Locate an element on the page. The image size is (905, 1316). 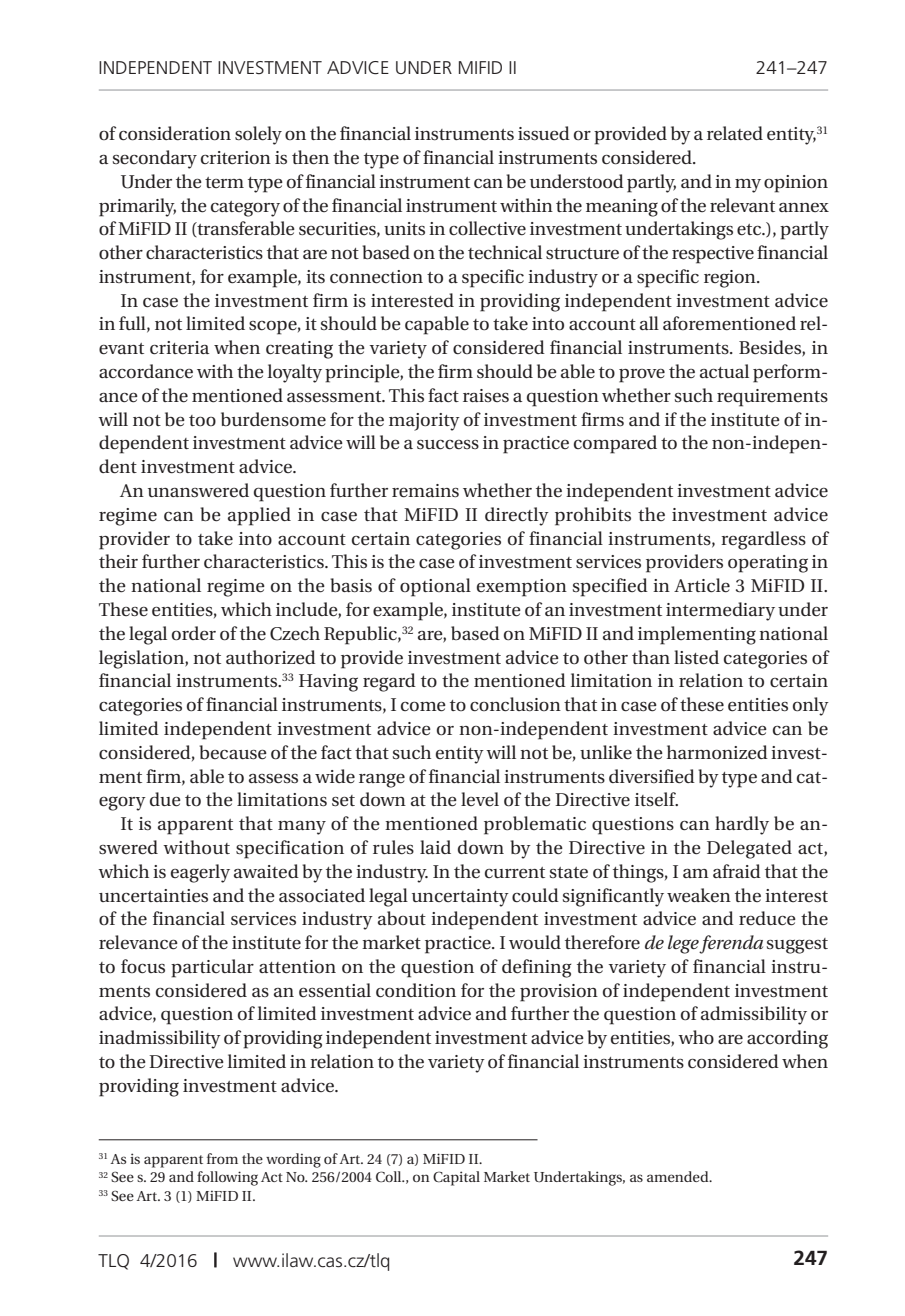
actual is located at coordinates (724, 371).
